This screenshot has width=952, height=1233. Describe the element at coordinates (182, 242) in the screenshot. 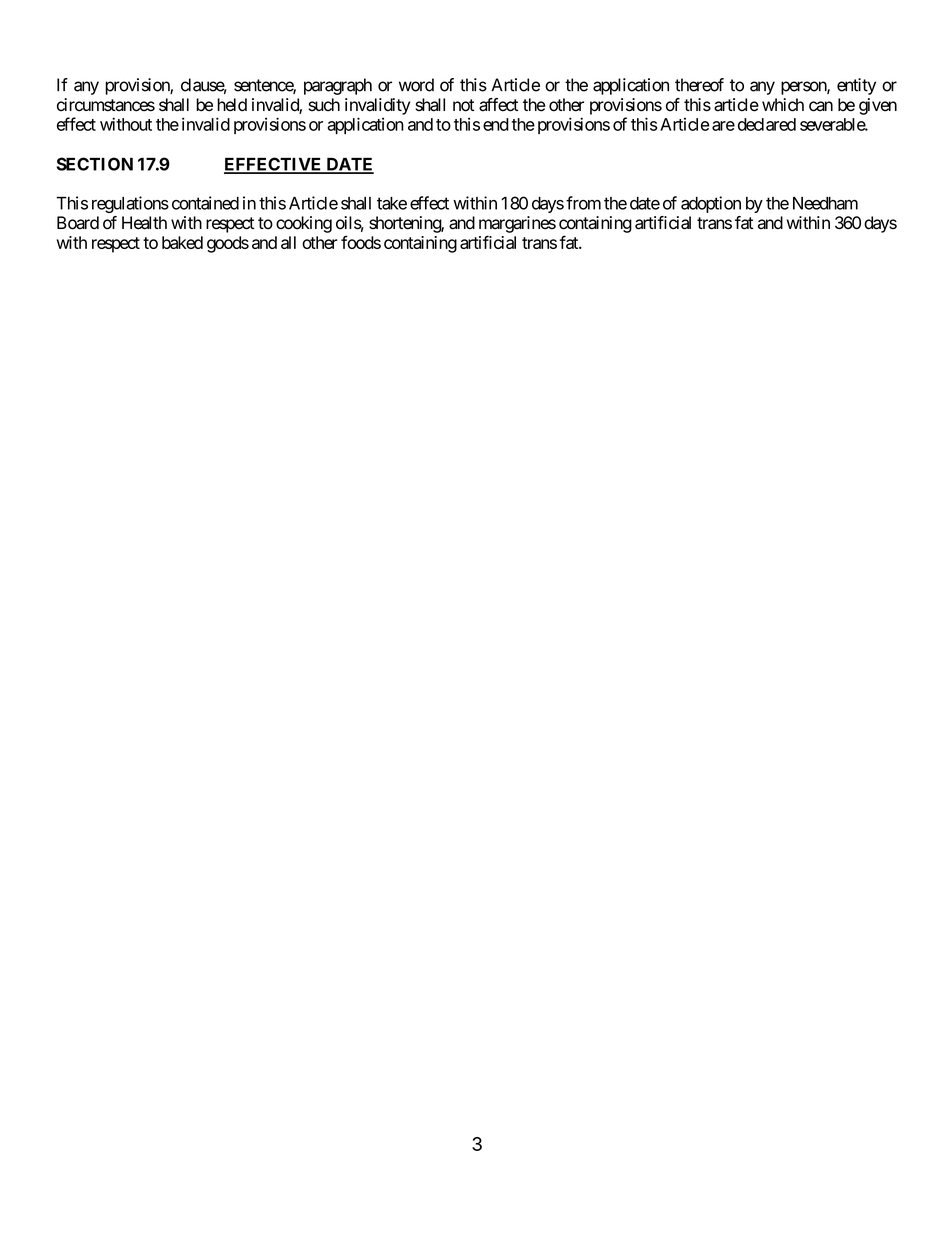

I see `baked` at that location.
